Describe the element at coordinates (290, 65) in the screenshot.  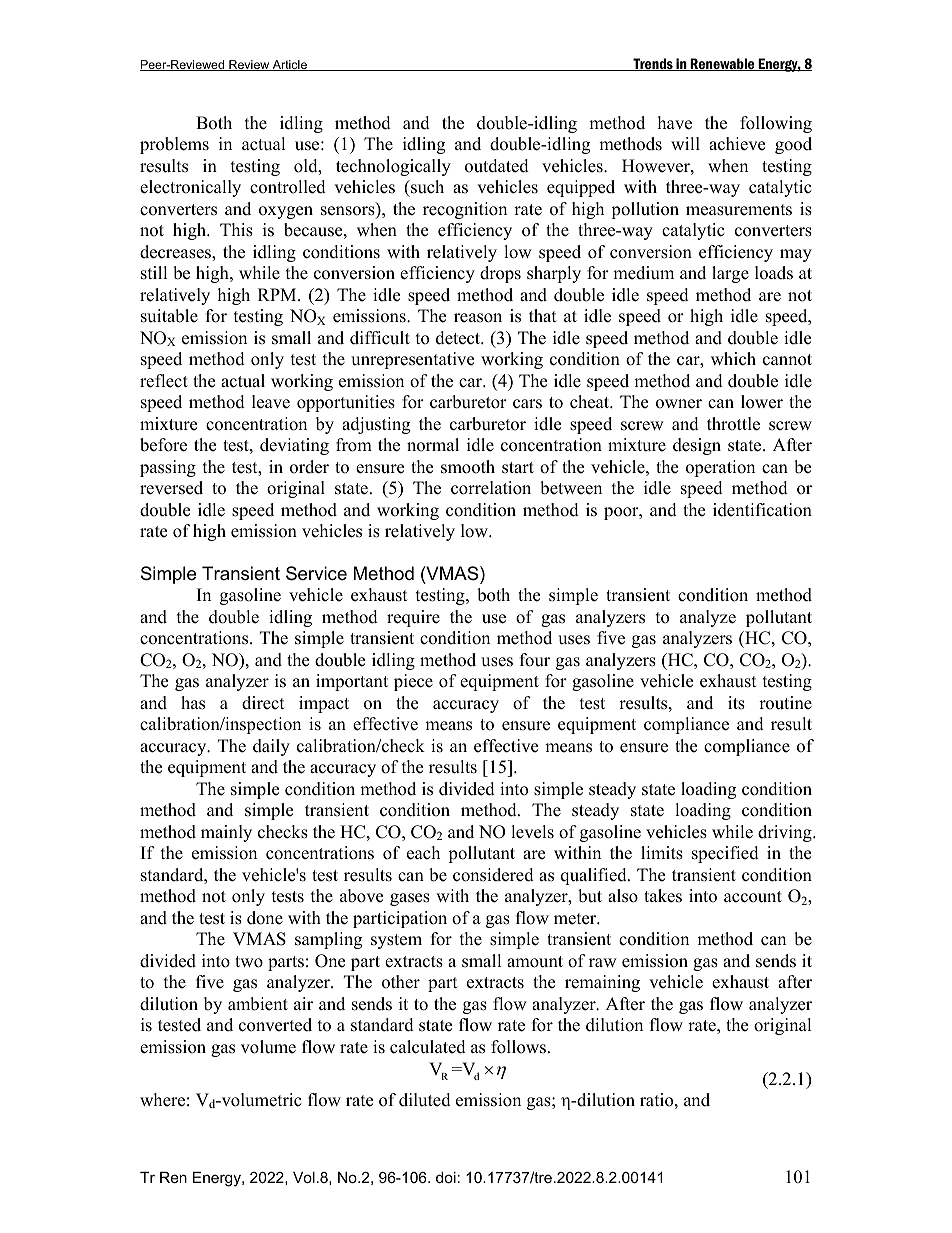
I see `Article` at that location.
